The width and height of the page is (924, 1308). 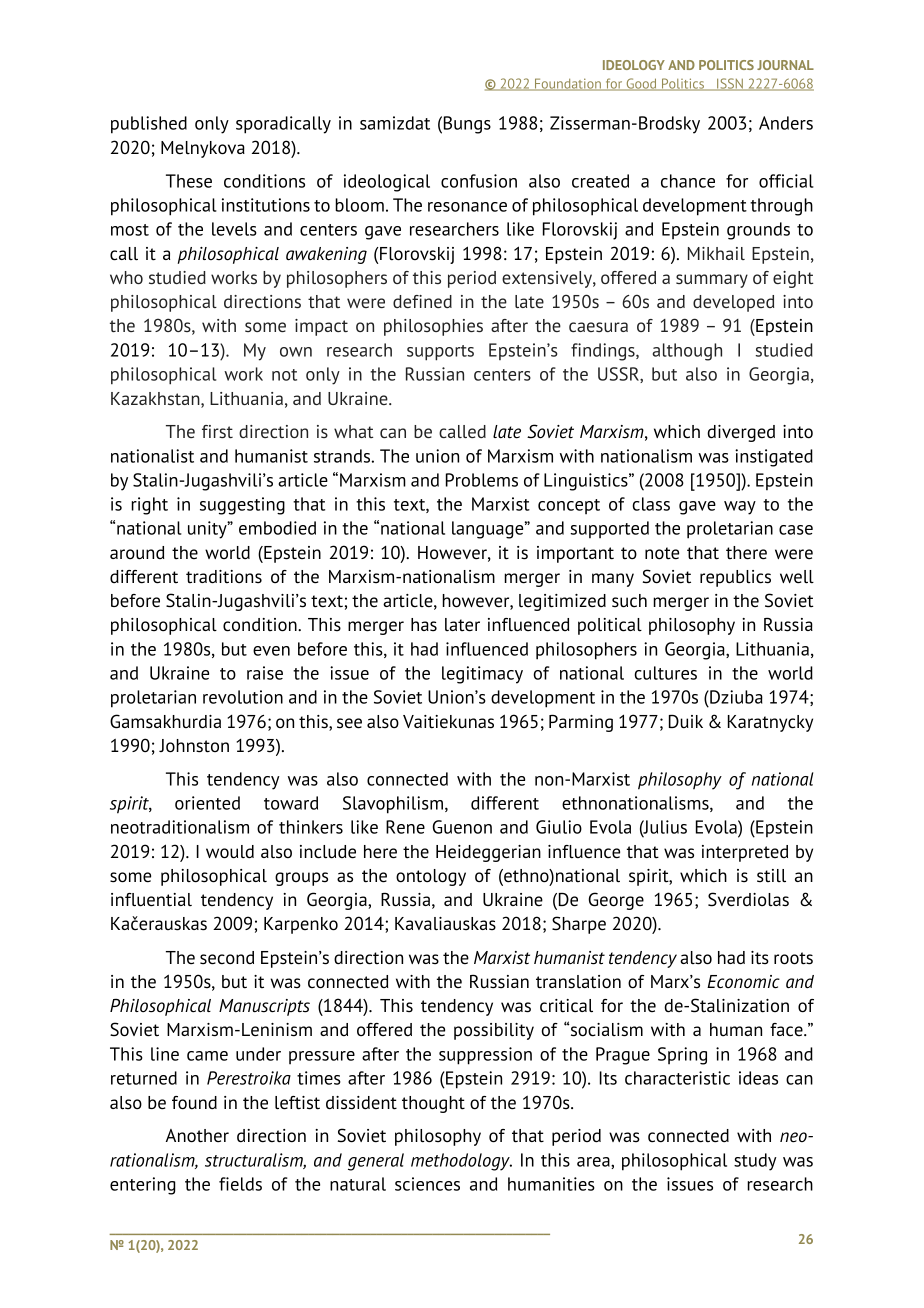 I want to click on interpreted, so click(x=745, y=853).
